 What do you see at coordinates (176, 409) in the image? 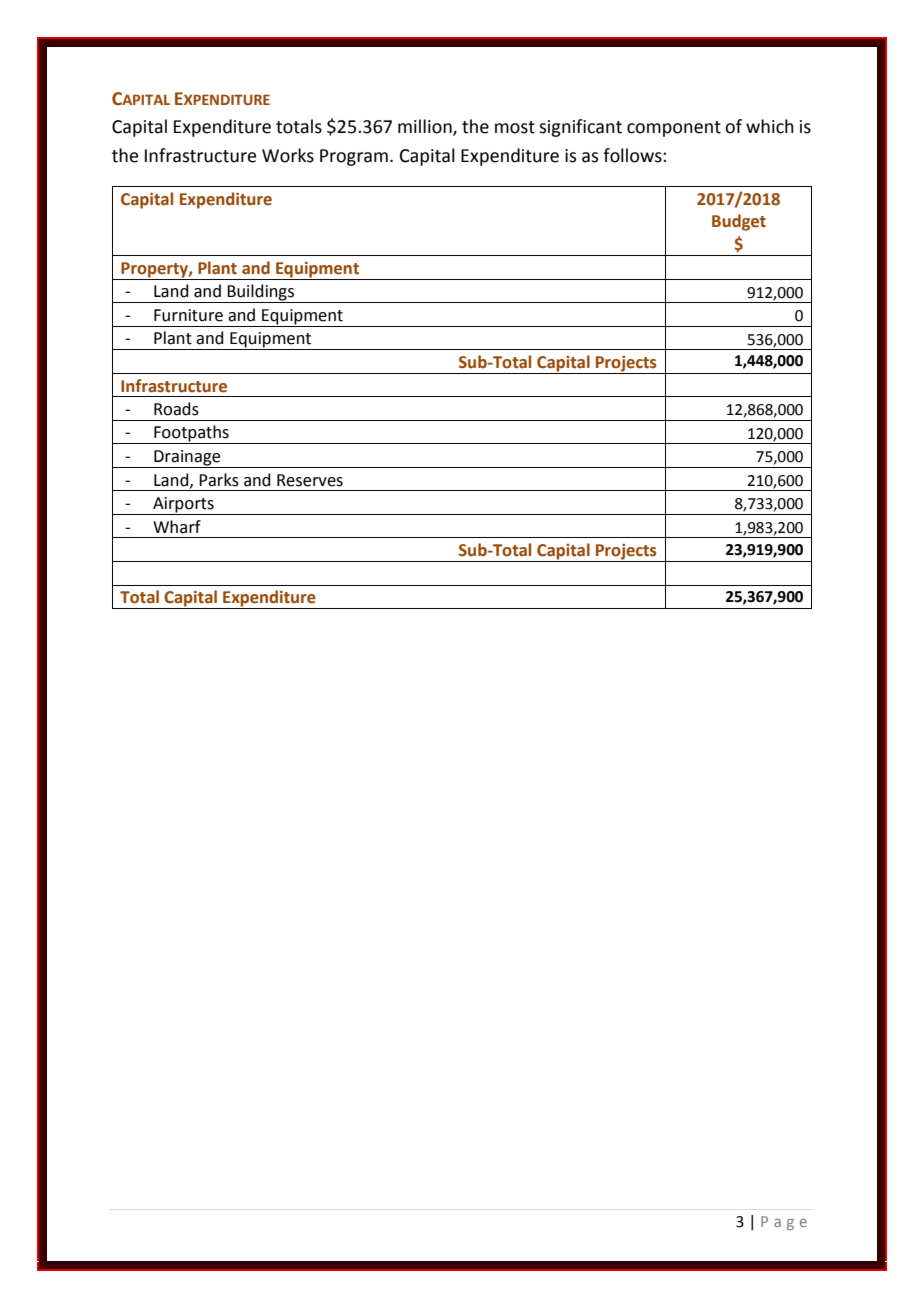
I see `Roads` at bounding box center [176, 409].
